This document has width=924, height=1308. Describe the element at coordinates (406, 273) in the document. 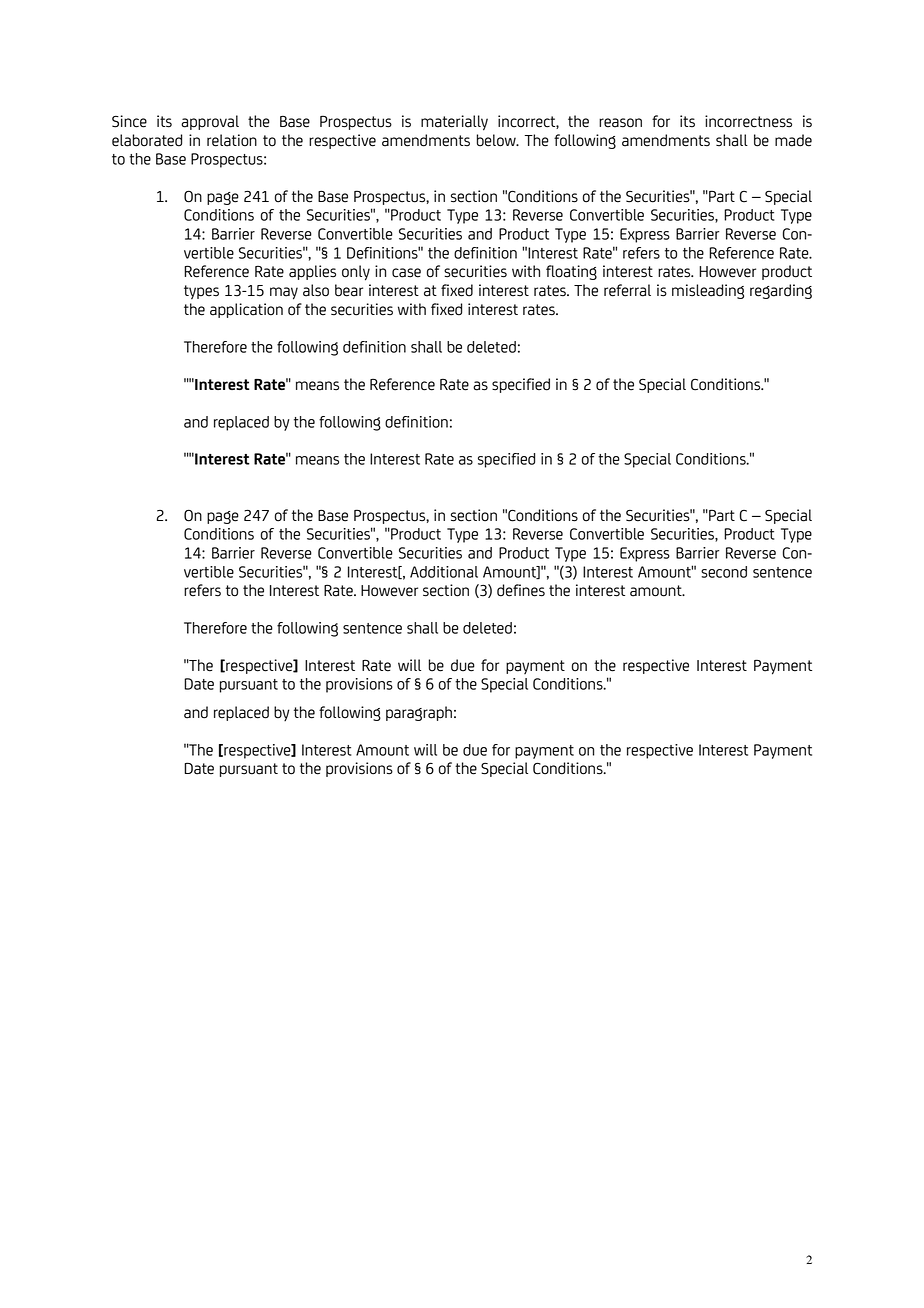

I see `case` at that location.
